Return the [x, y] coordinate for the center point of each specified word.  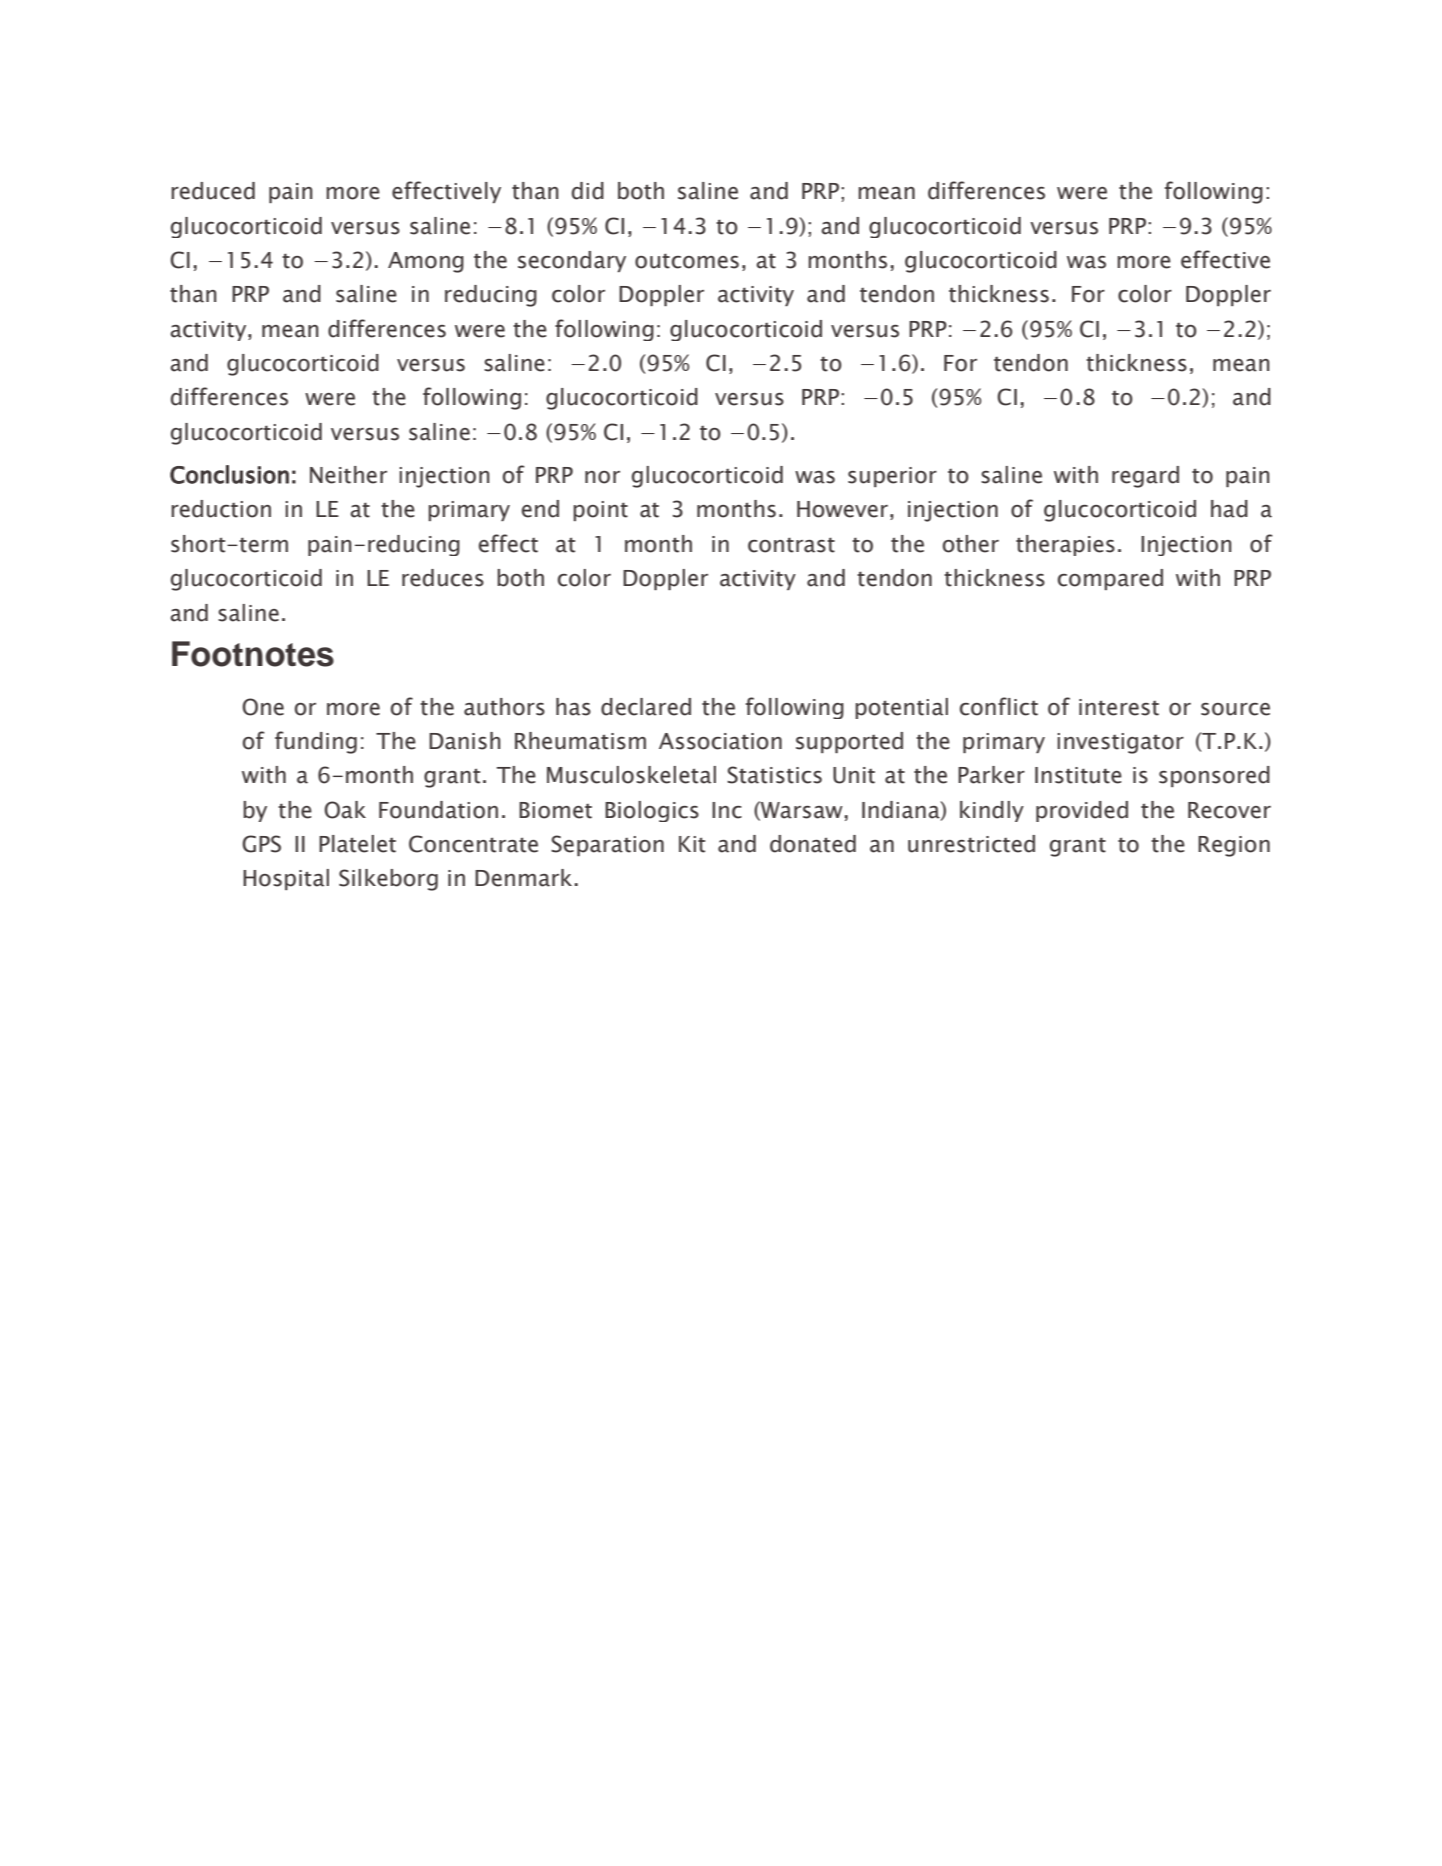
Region [1234, 846]
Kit [692, 844]
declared [646, 707]
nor [602, 477]
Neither [348, 475]
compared [1110, 579]
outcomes [687, 261]
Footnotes [253, 654]
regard [1145, 477]
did [588, 191]
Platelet [357, 844]
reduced [213, 191]
